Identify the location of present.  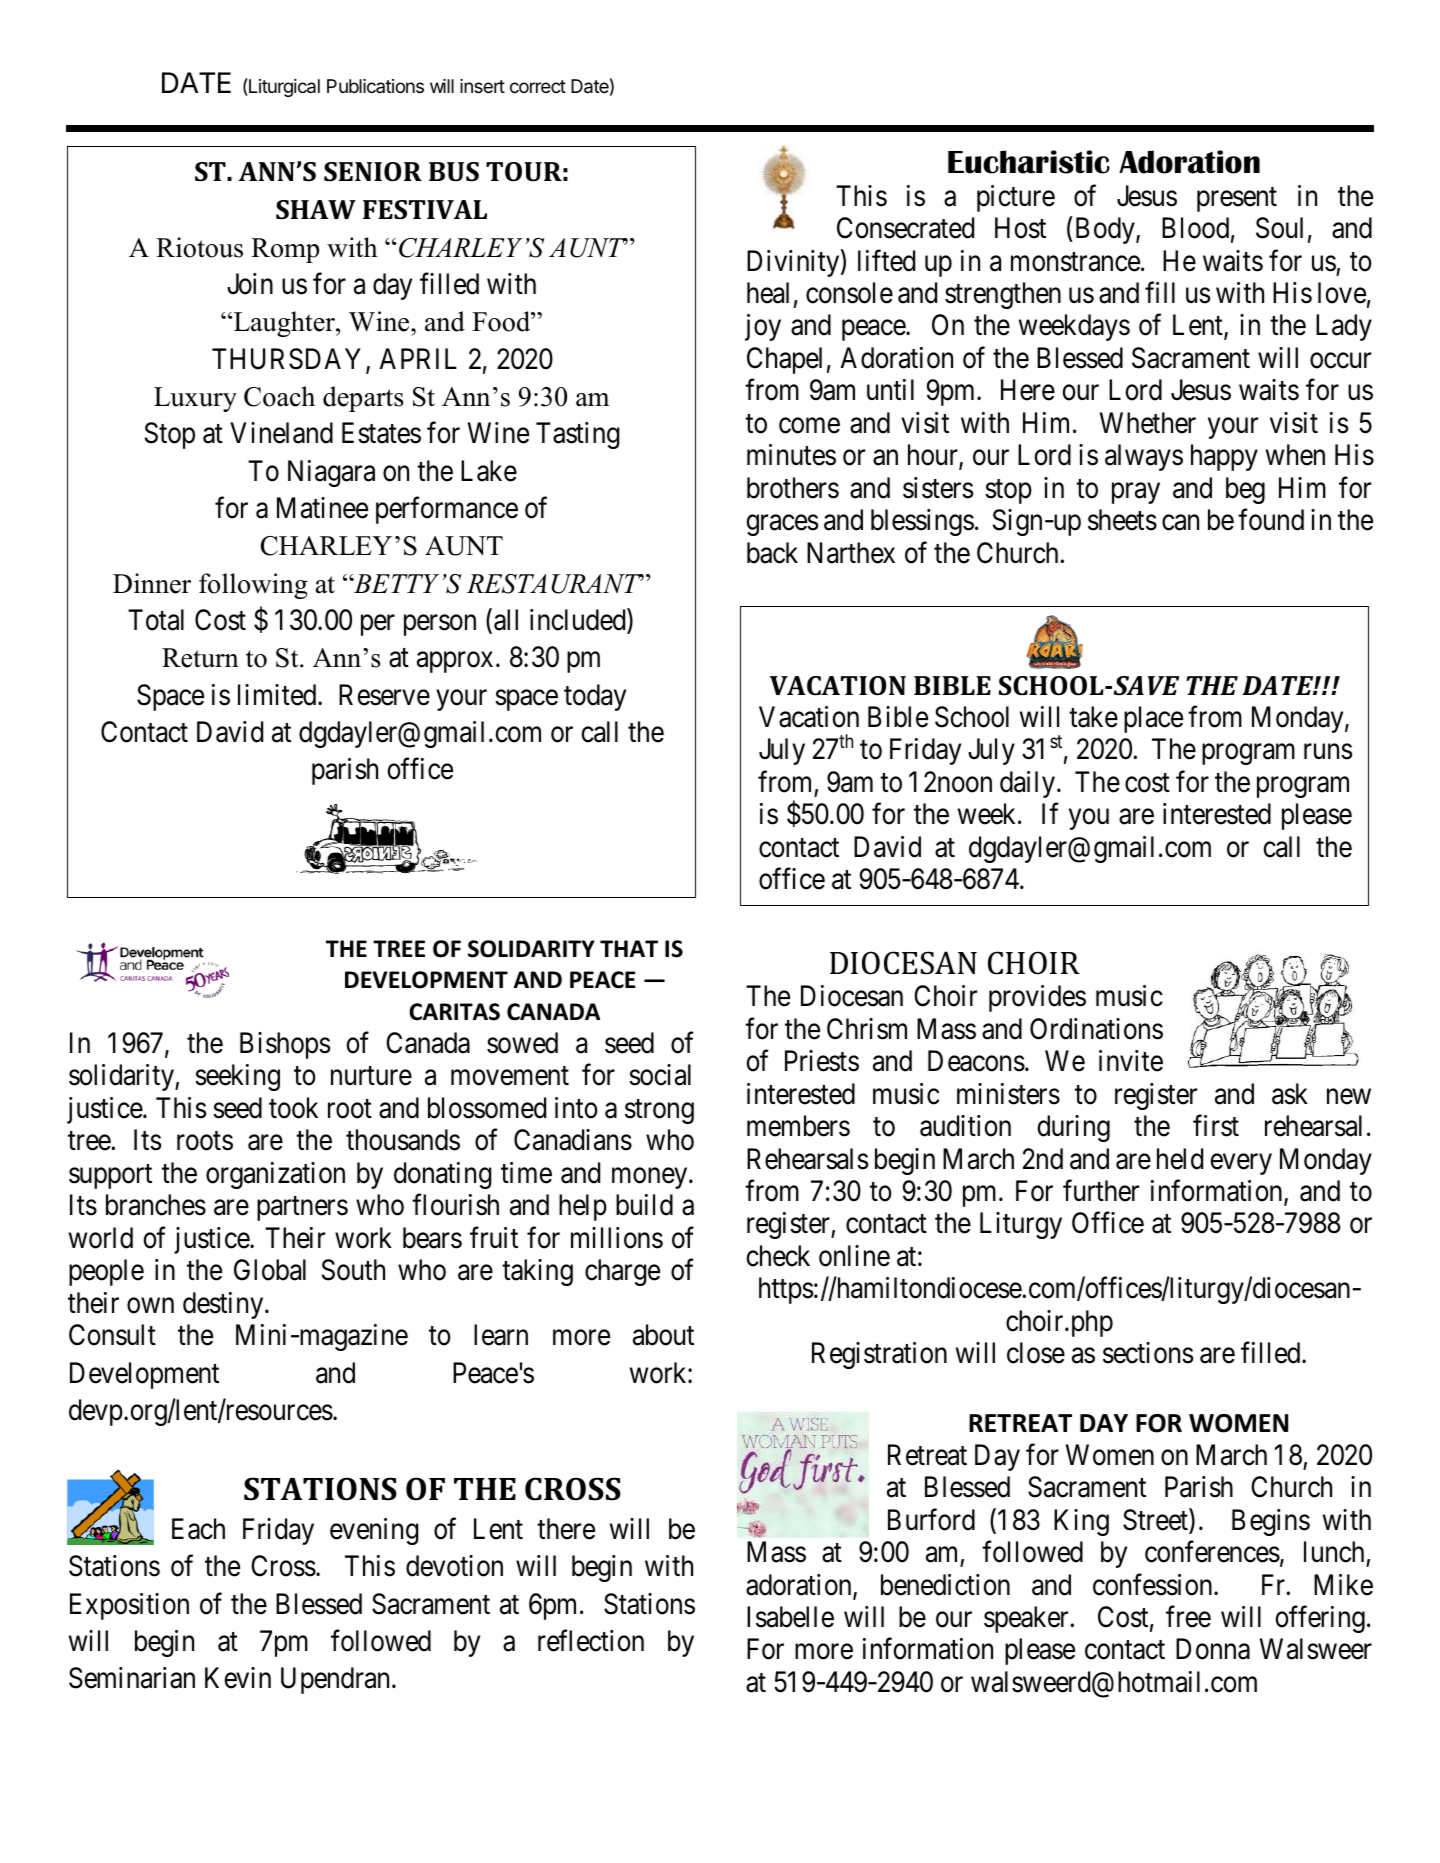
(1237, 199).
